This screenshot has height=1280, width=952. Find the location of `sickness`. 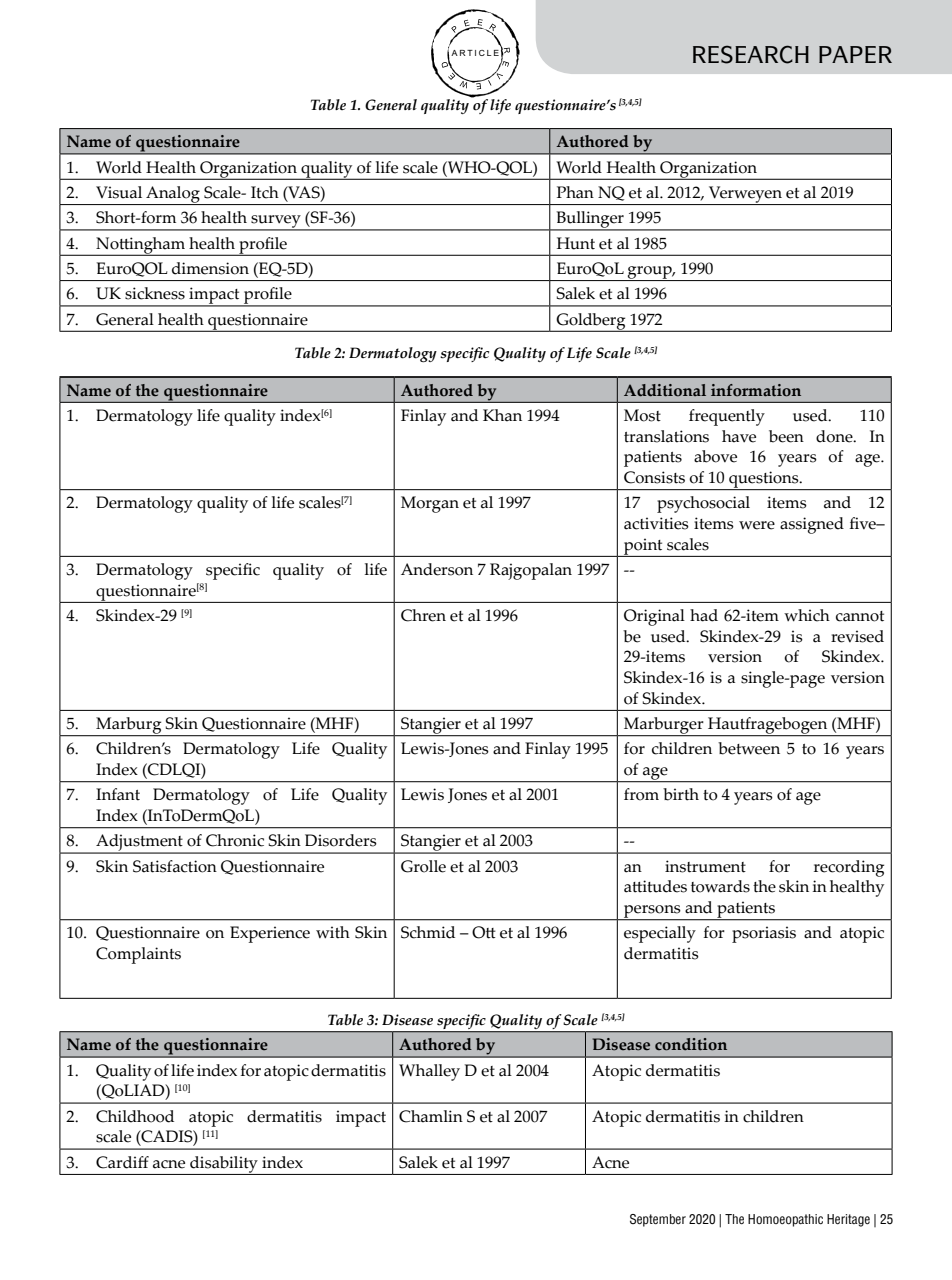

sickness is located at coordinates (155, 293).
